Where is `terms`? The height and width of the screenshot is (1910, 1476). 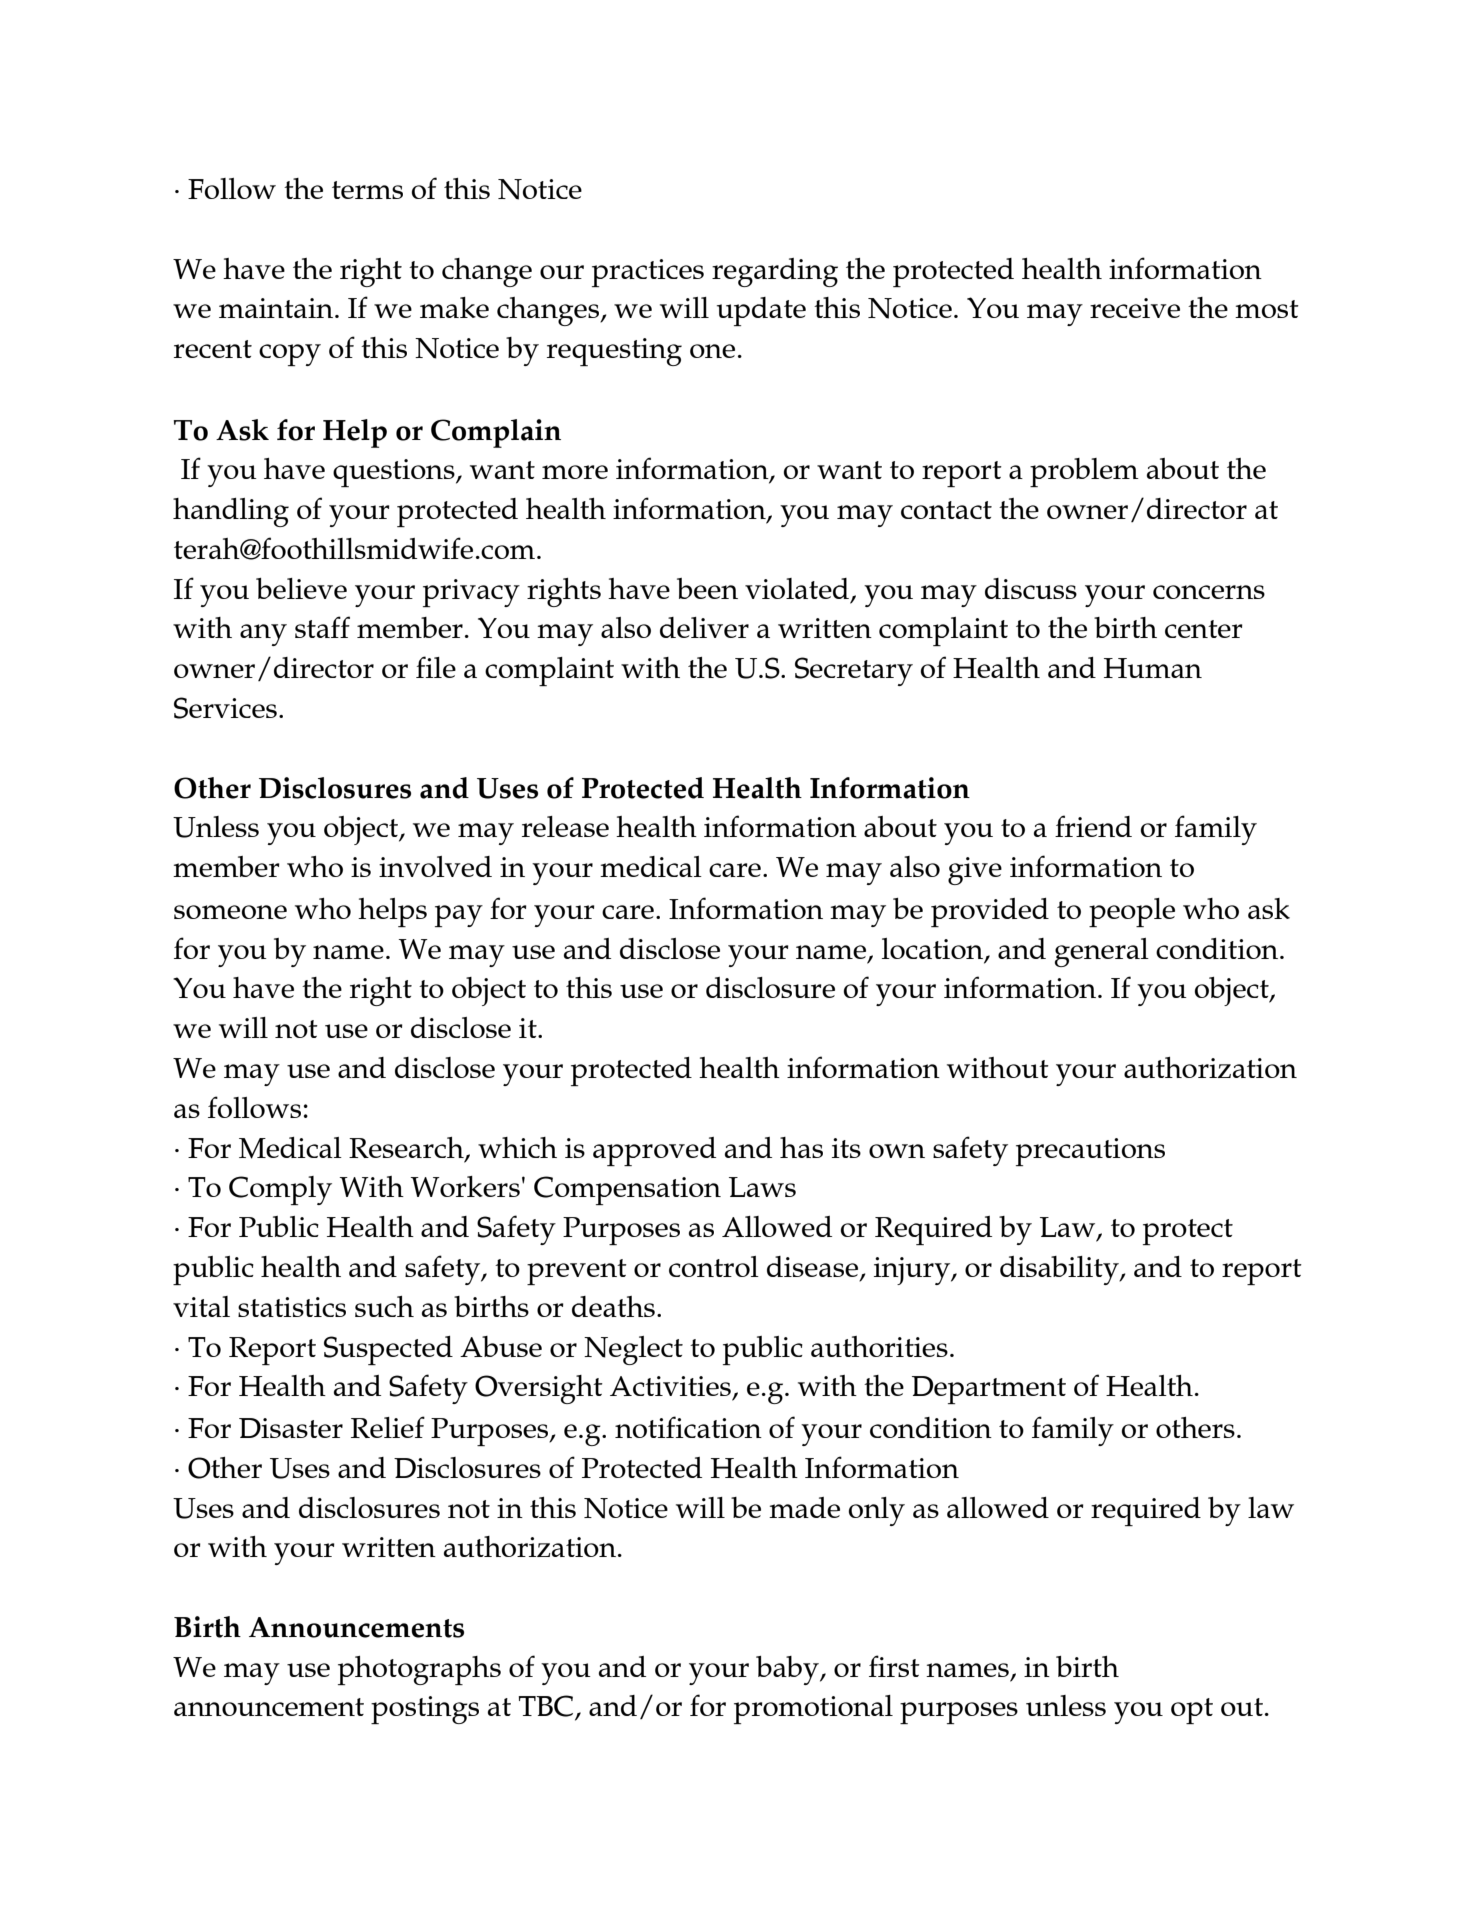
terms is located at coordinates (367, 190).
